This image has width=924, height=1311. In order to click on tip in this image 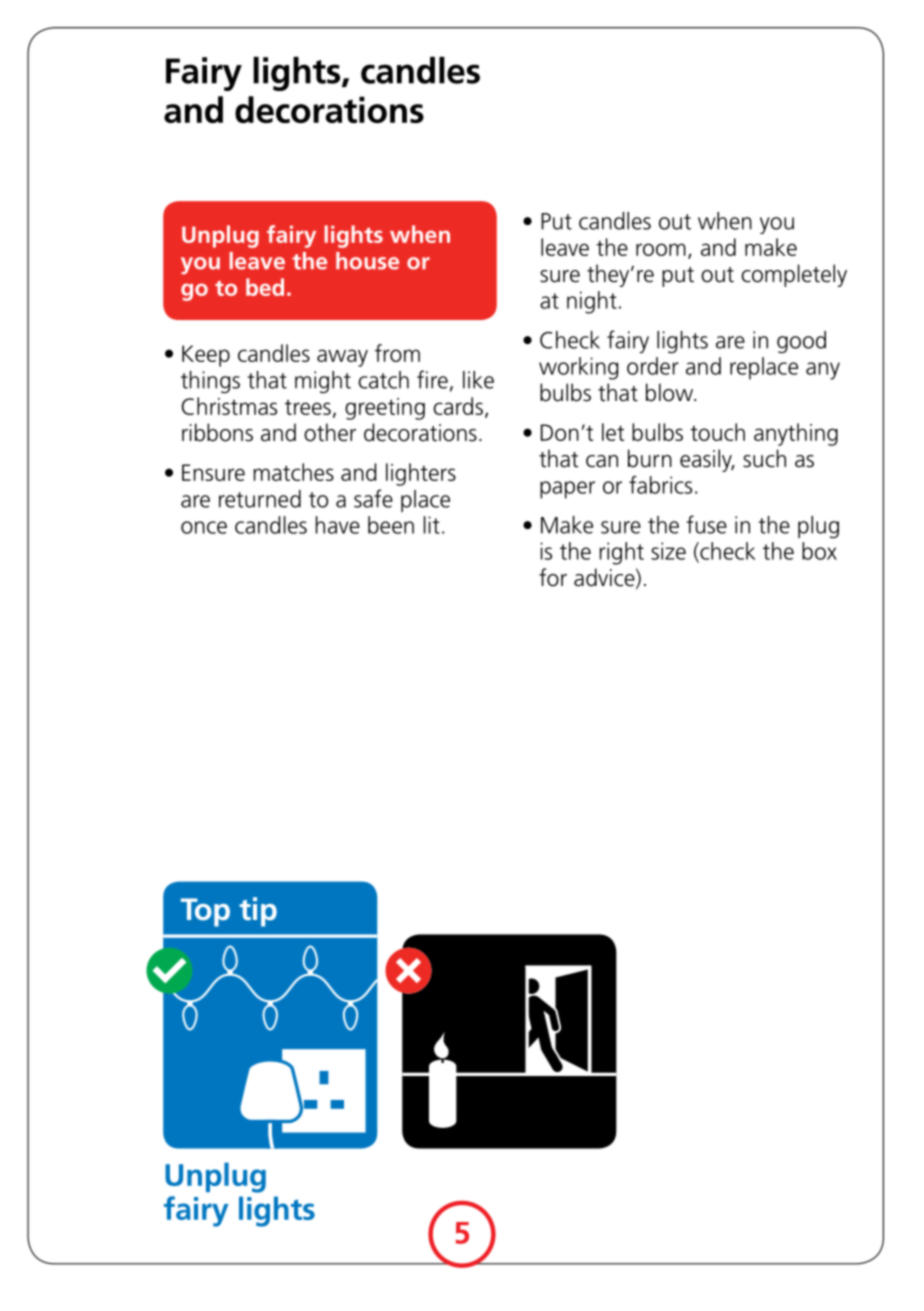, I will do `click(258, 912)`.
